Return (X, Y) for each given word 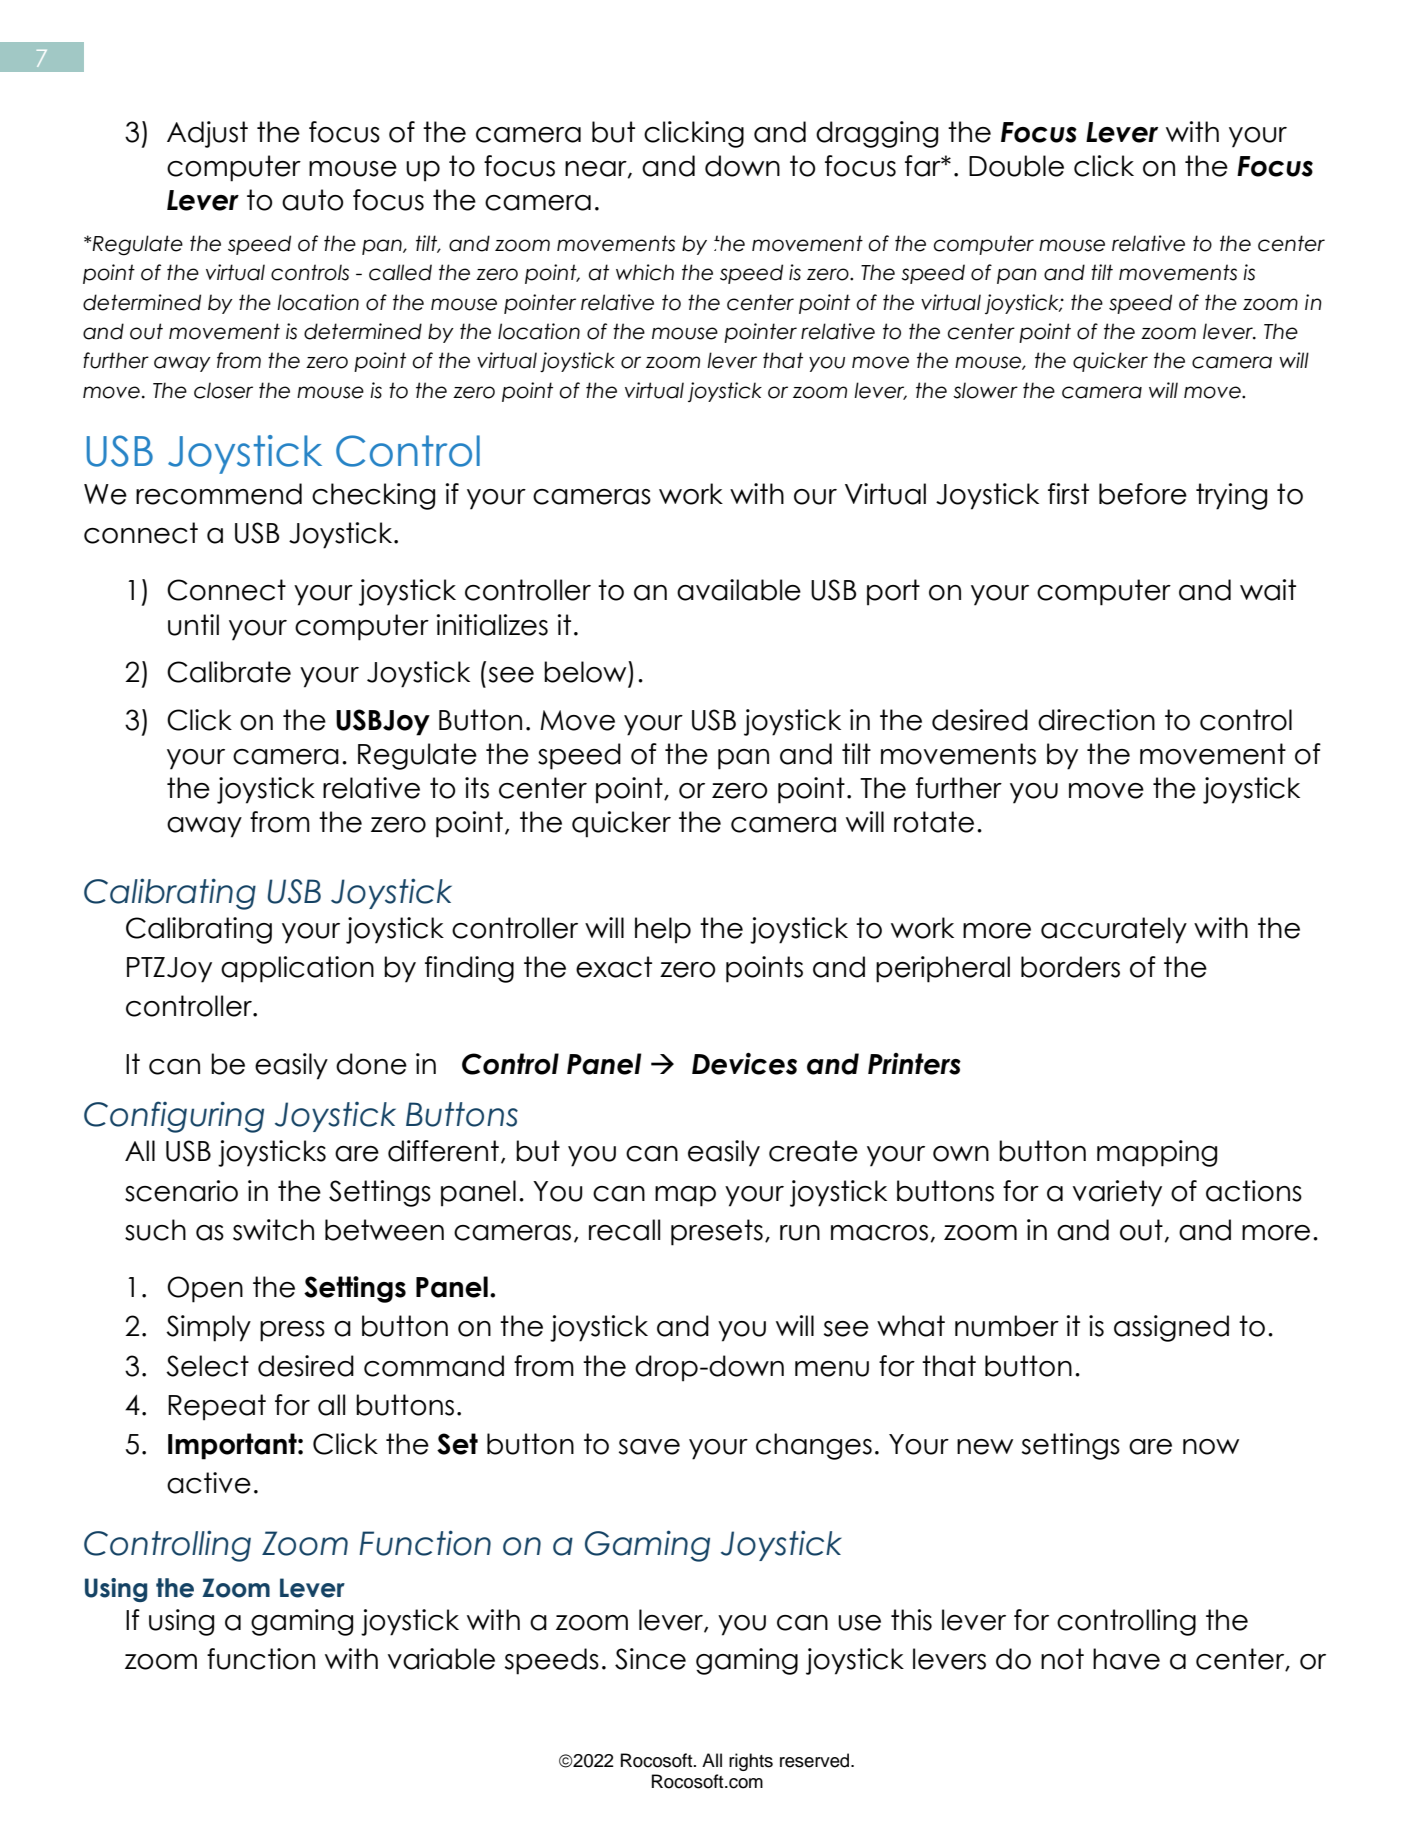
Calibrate (229, 672)
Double (1016, 166)
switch (273, 1230)
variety (1117, 1193)
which (645, 272)
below (586, 672)
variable (441, 1659)
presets (717, 1232)
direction (1096, 720)
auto (313, 200)
